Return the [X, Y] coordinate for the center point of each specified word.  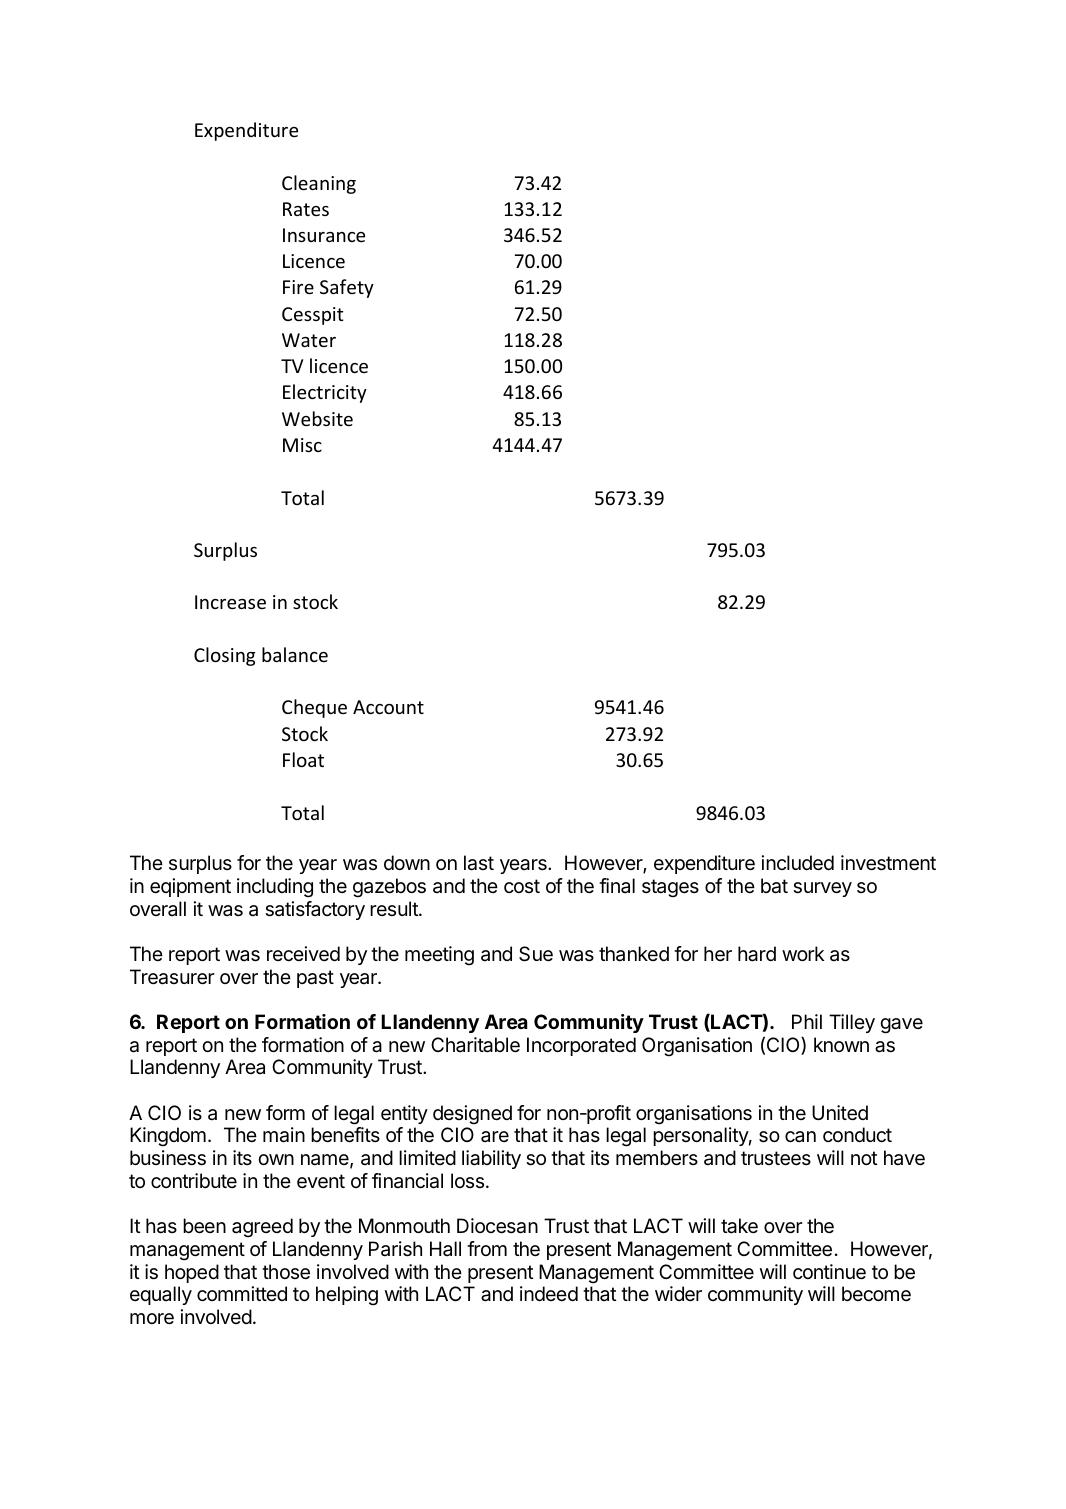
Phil [807, 1021]
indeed [549, 1293]
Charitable [475, 1045]
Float [303, 759]
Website [317, 418]
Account [388, 707]
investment [888, 863]
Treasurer [172, 977]
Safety [347, 288]
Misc [302, 445]
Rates [306, 209]
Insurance [324, 235]
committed [242, 1294]
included [798, 863]
